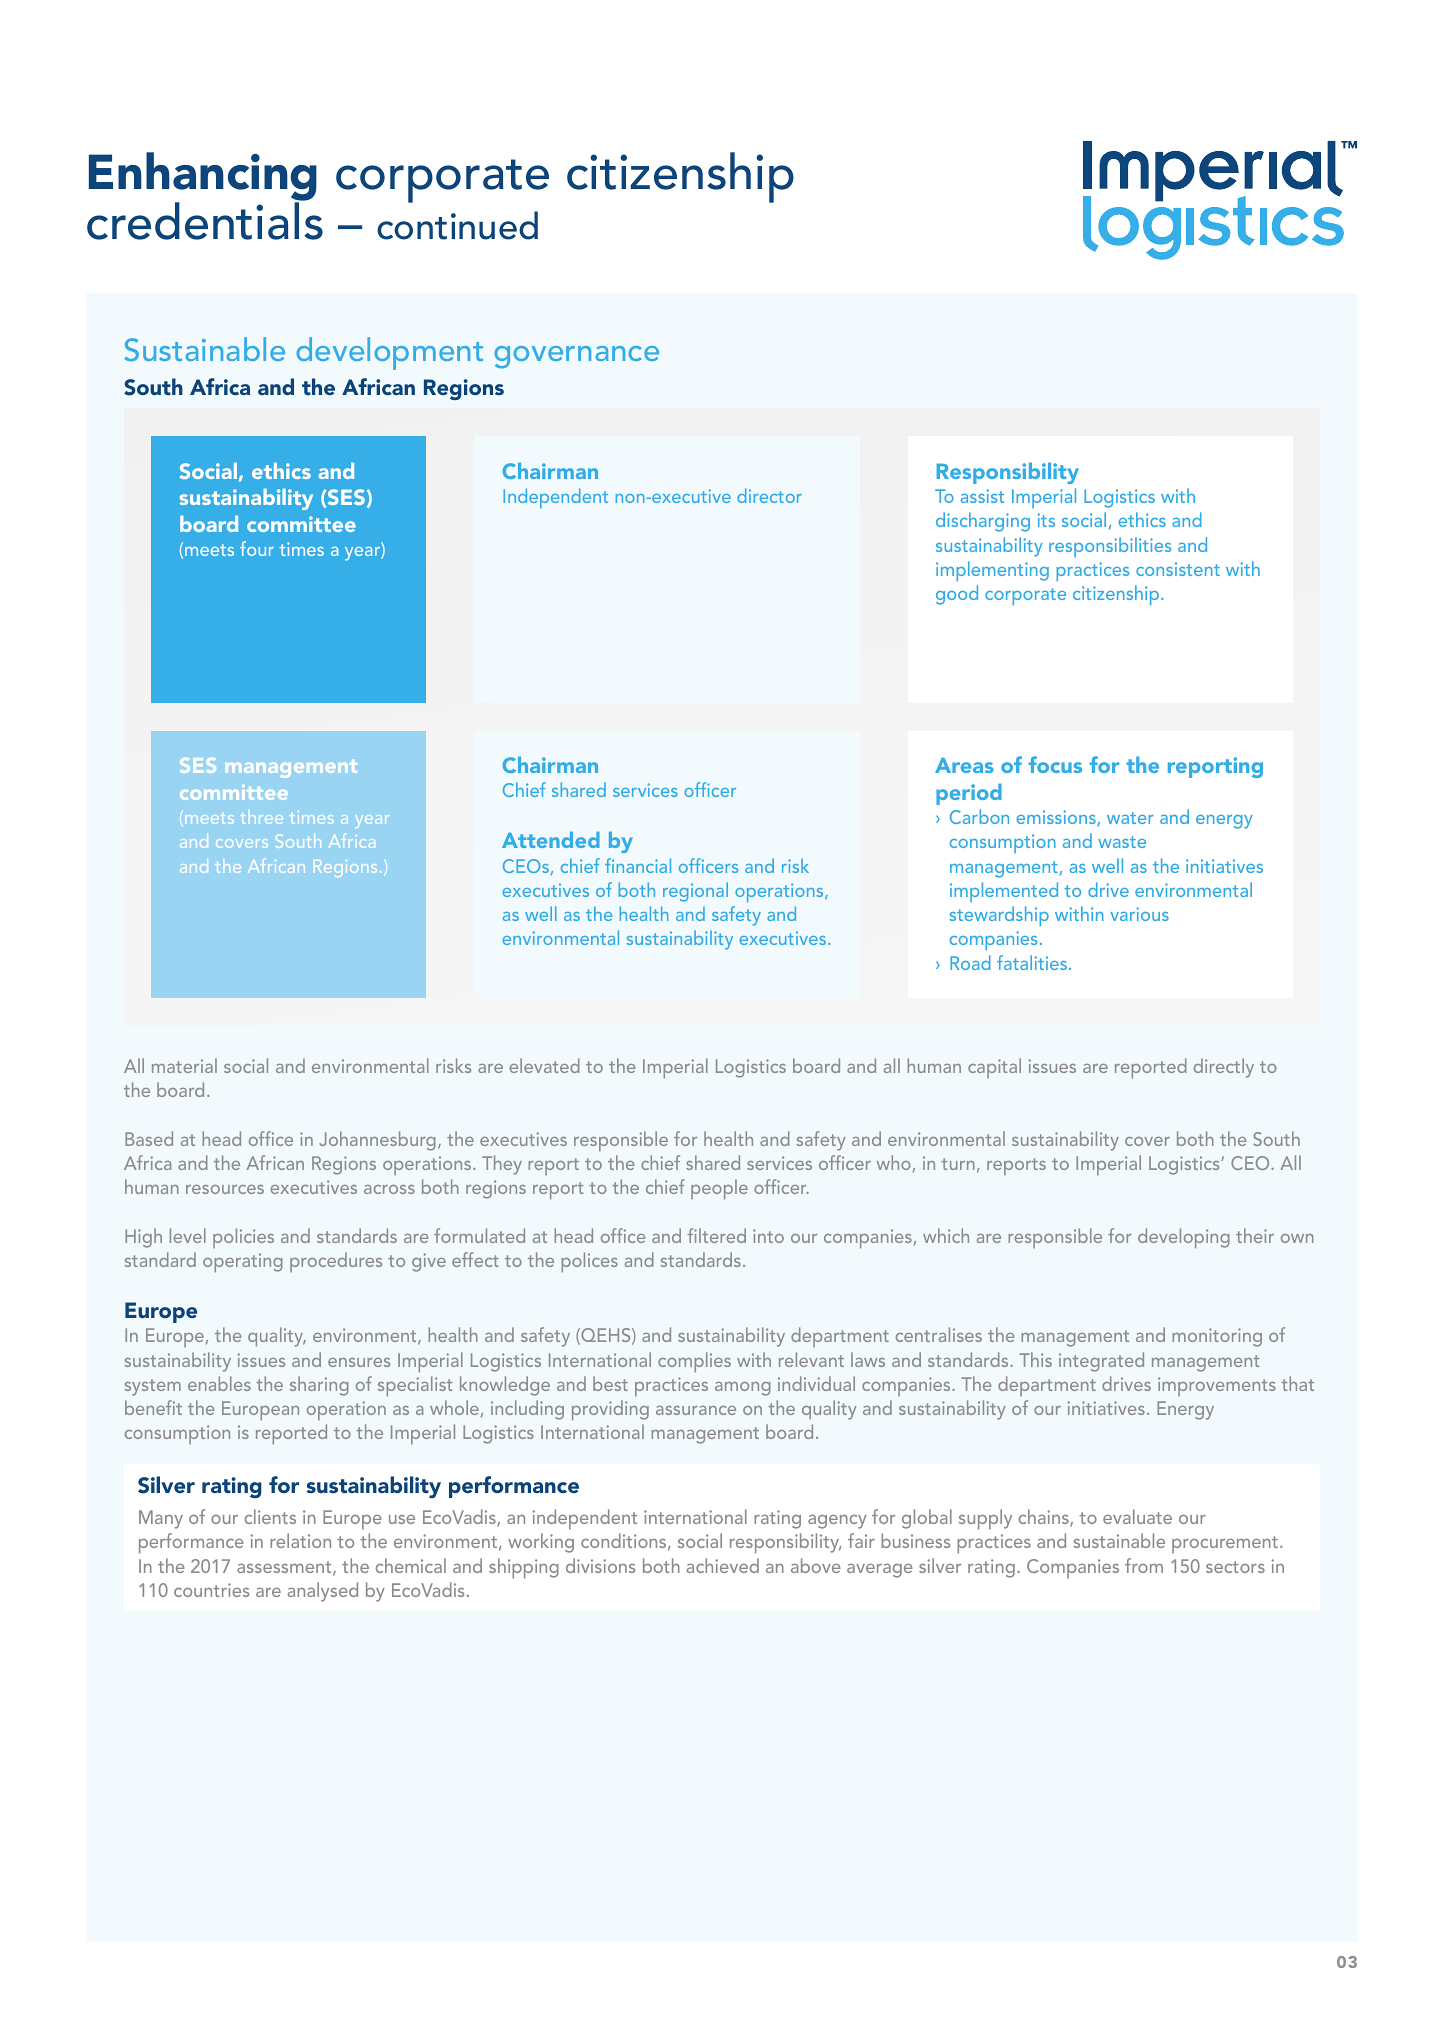 This screenshot has width=1444, height=2042. I want to click on assist, so click(982, 496).
